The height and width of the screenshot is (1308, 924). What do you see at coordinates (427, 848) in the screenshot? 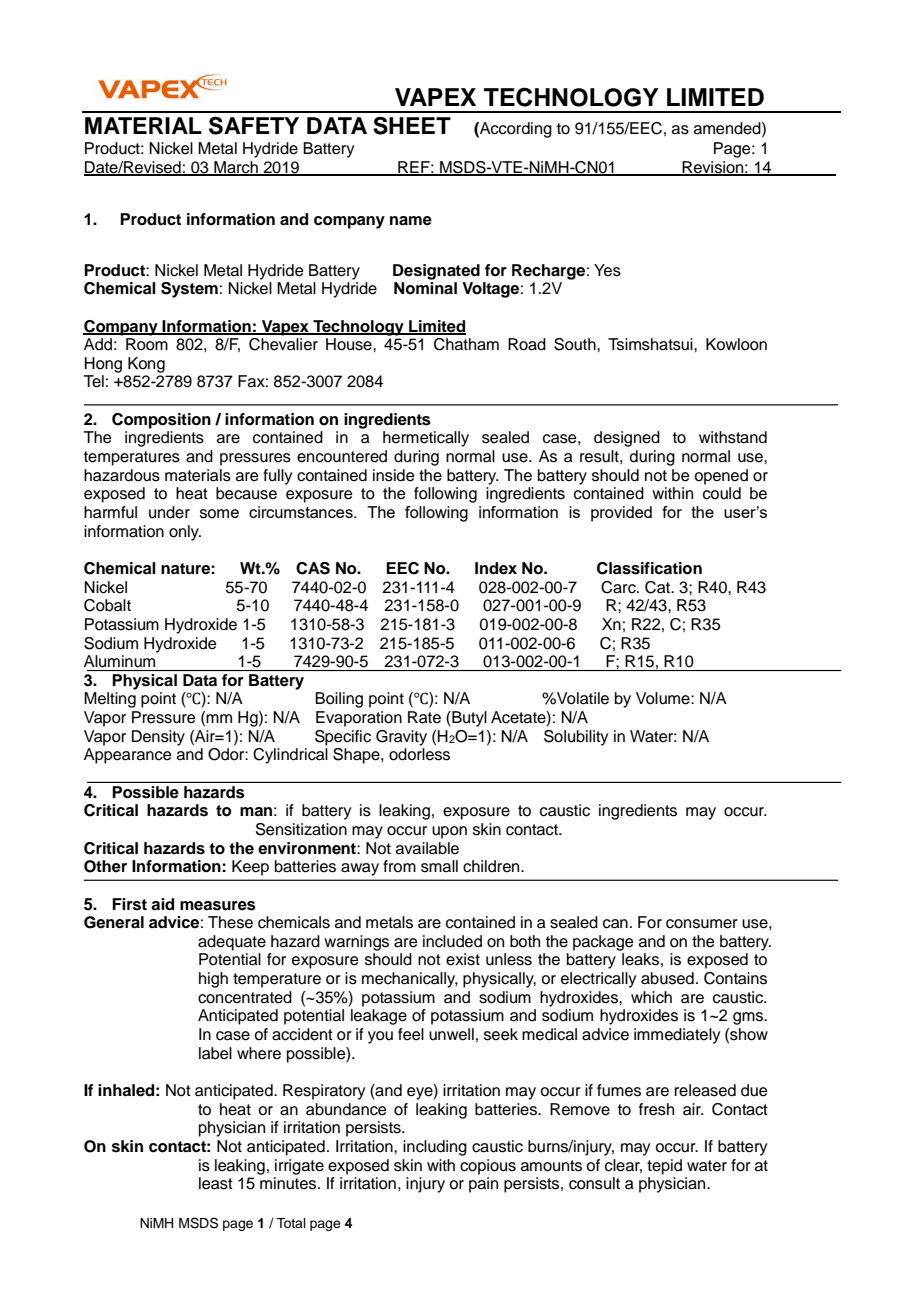
I see `available` at bounding box center [427, 848].
